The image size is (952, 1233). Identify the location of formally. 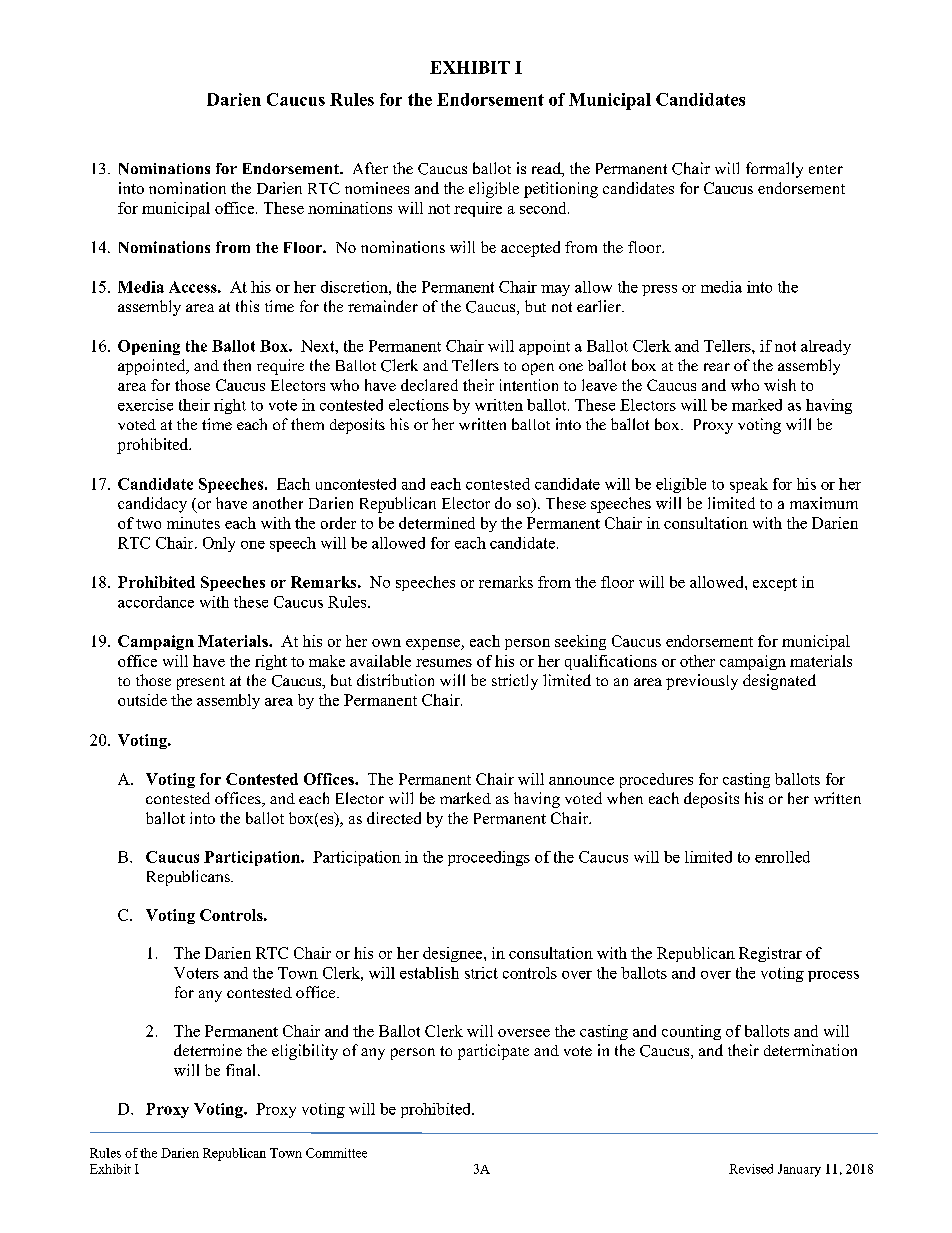
(774, 170).
